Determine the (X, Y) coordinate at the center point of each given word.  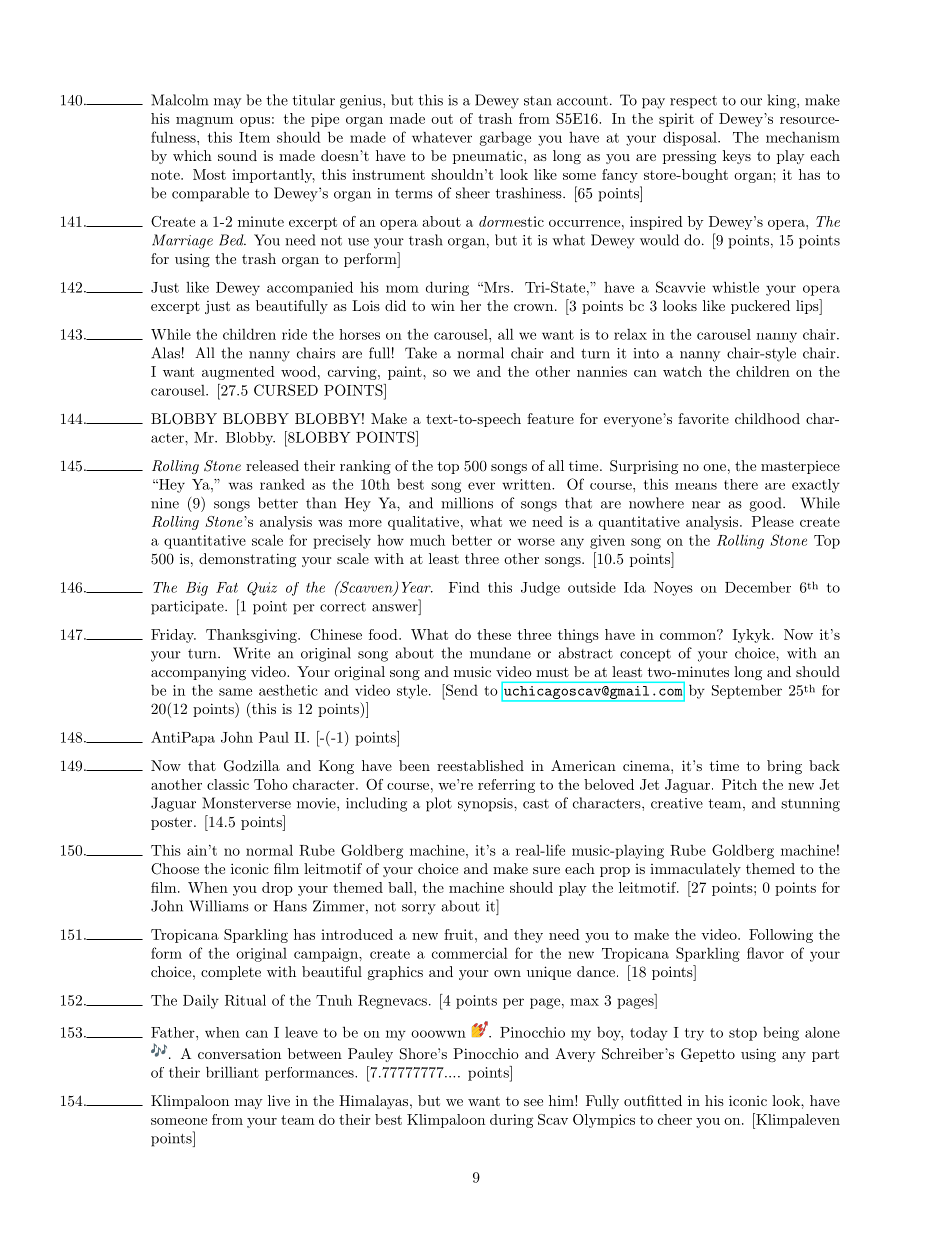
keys (737, 157)
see (533, 1102)
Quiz (262, 589)
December (758, 587)
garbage (505, 139)
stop (743, 1034)
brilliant (232, 1072)
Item (254, 137)
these (494, 634)
